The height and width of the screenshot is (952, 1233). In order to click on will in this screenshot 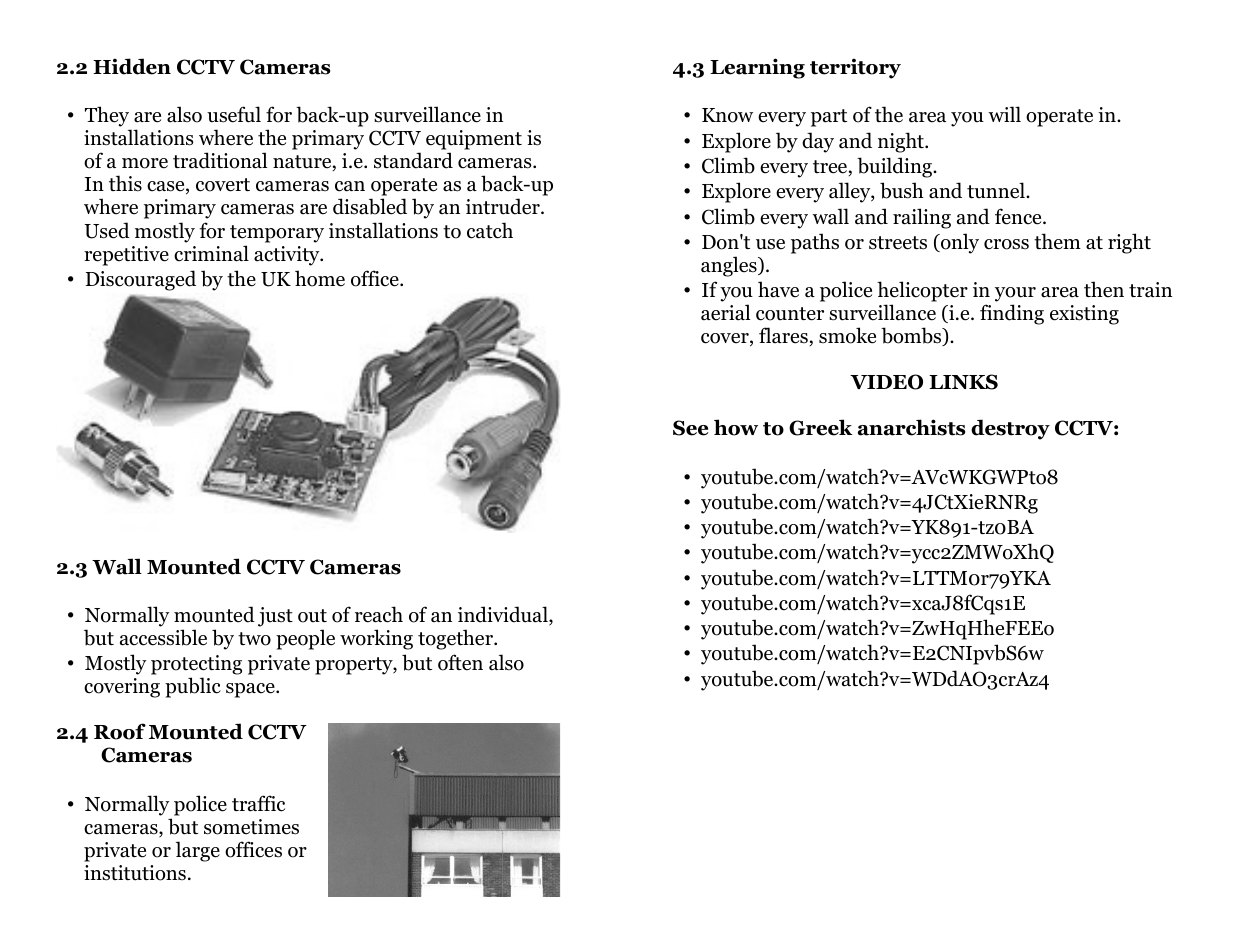, I will do `click(1004, 114)`.
